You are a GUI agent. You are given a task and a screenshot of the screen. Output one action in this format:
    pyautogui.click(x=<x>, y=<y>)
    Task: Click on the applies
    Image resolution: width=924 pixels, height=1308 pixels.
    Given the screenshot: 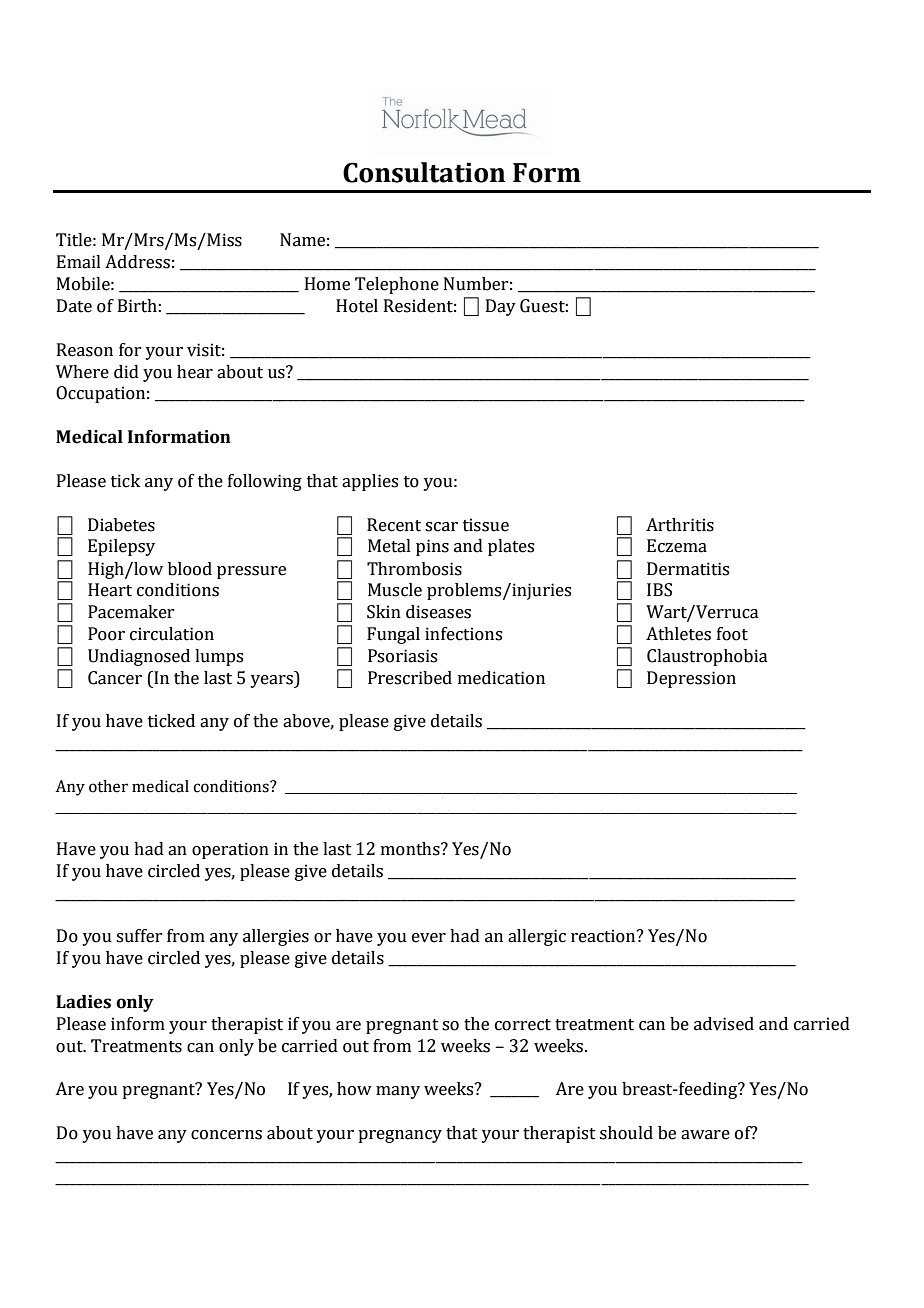 What is the action you would take?
    pyautogui.click(x=370, y=482)
